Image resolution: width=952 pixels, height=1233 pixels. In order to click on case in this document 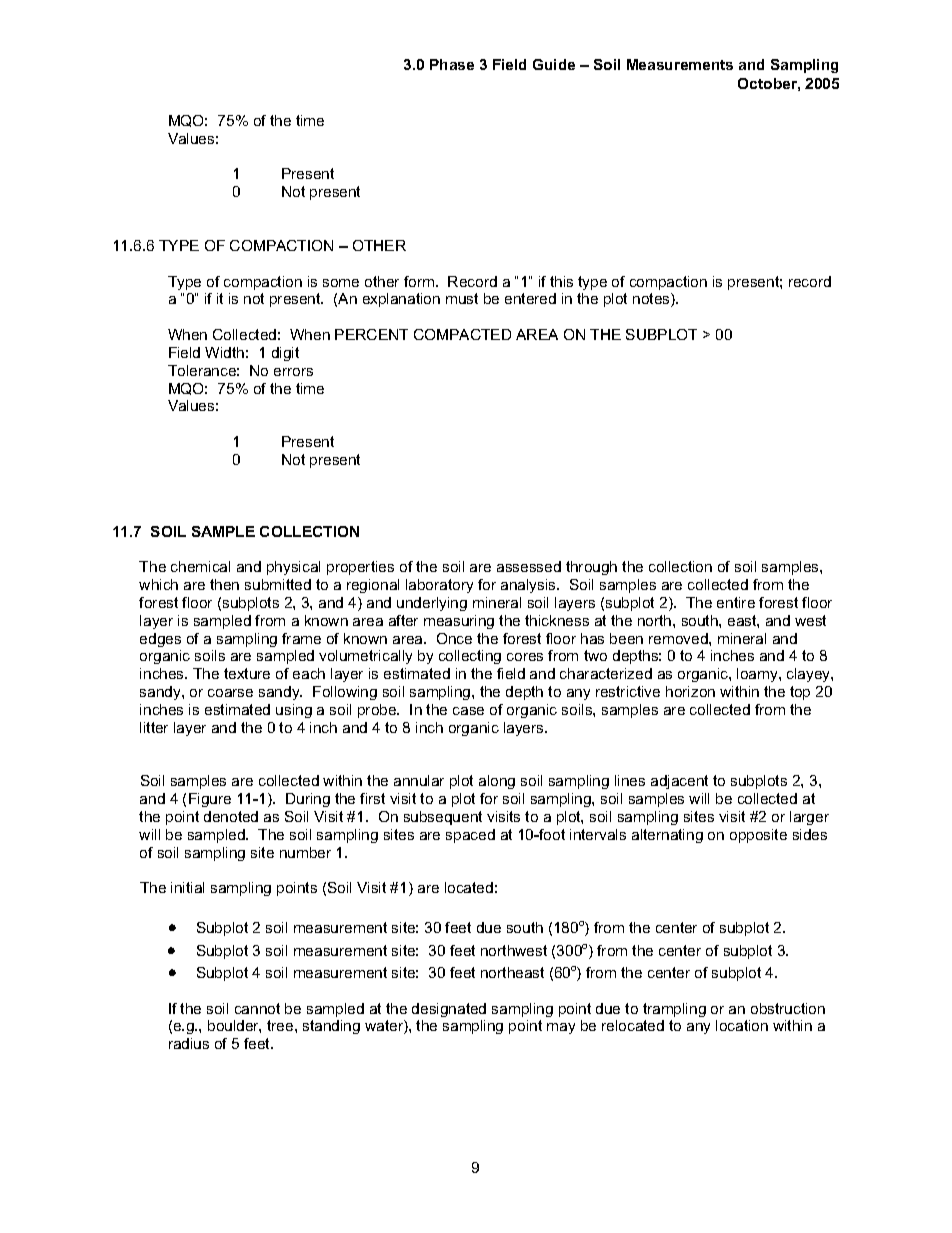, I will do `click(468, 711)`.
